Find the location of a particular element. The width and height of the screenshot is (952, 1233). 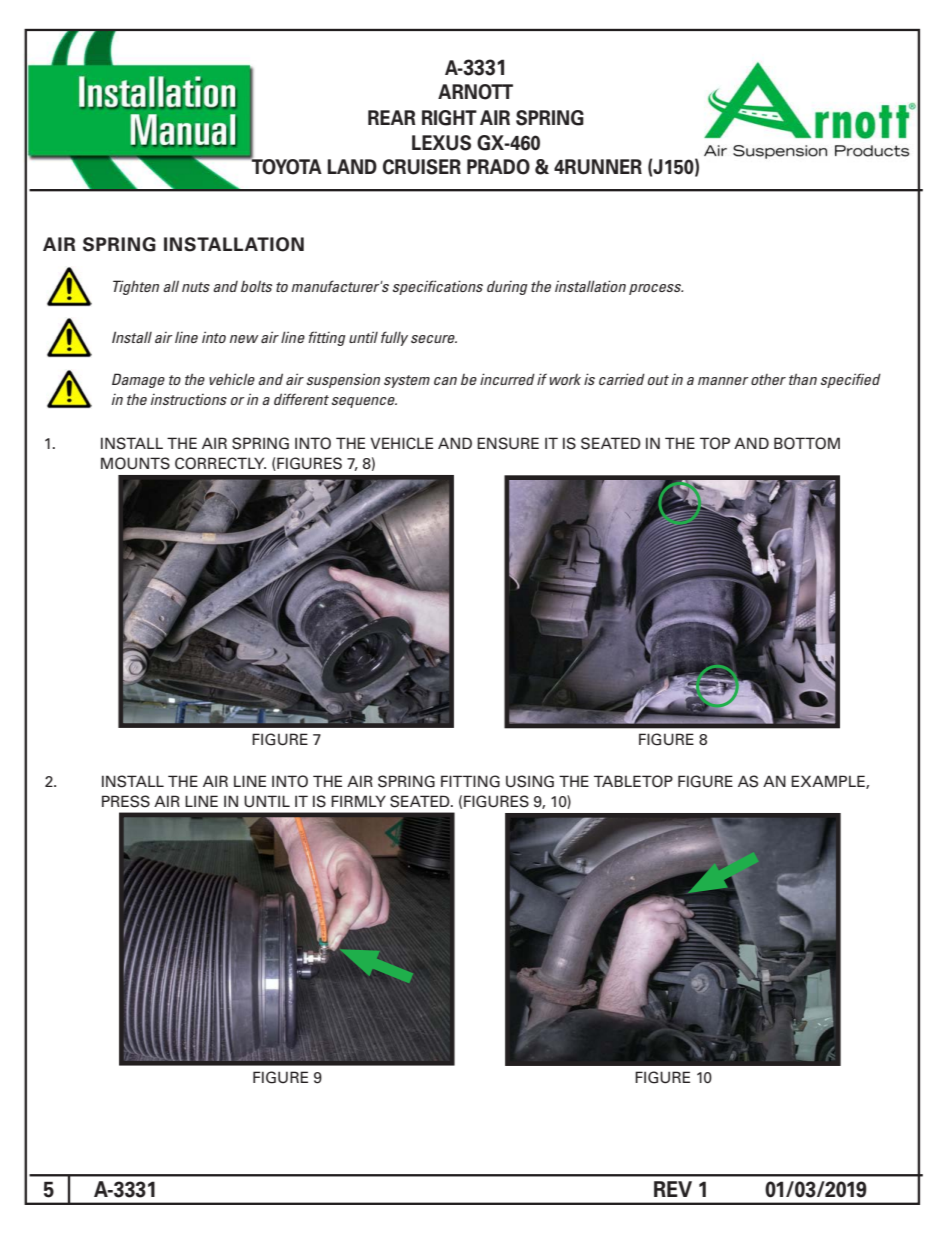

instructions is located at coordinates (189, 399).
